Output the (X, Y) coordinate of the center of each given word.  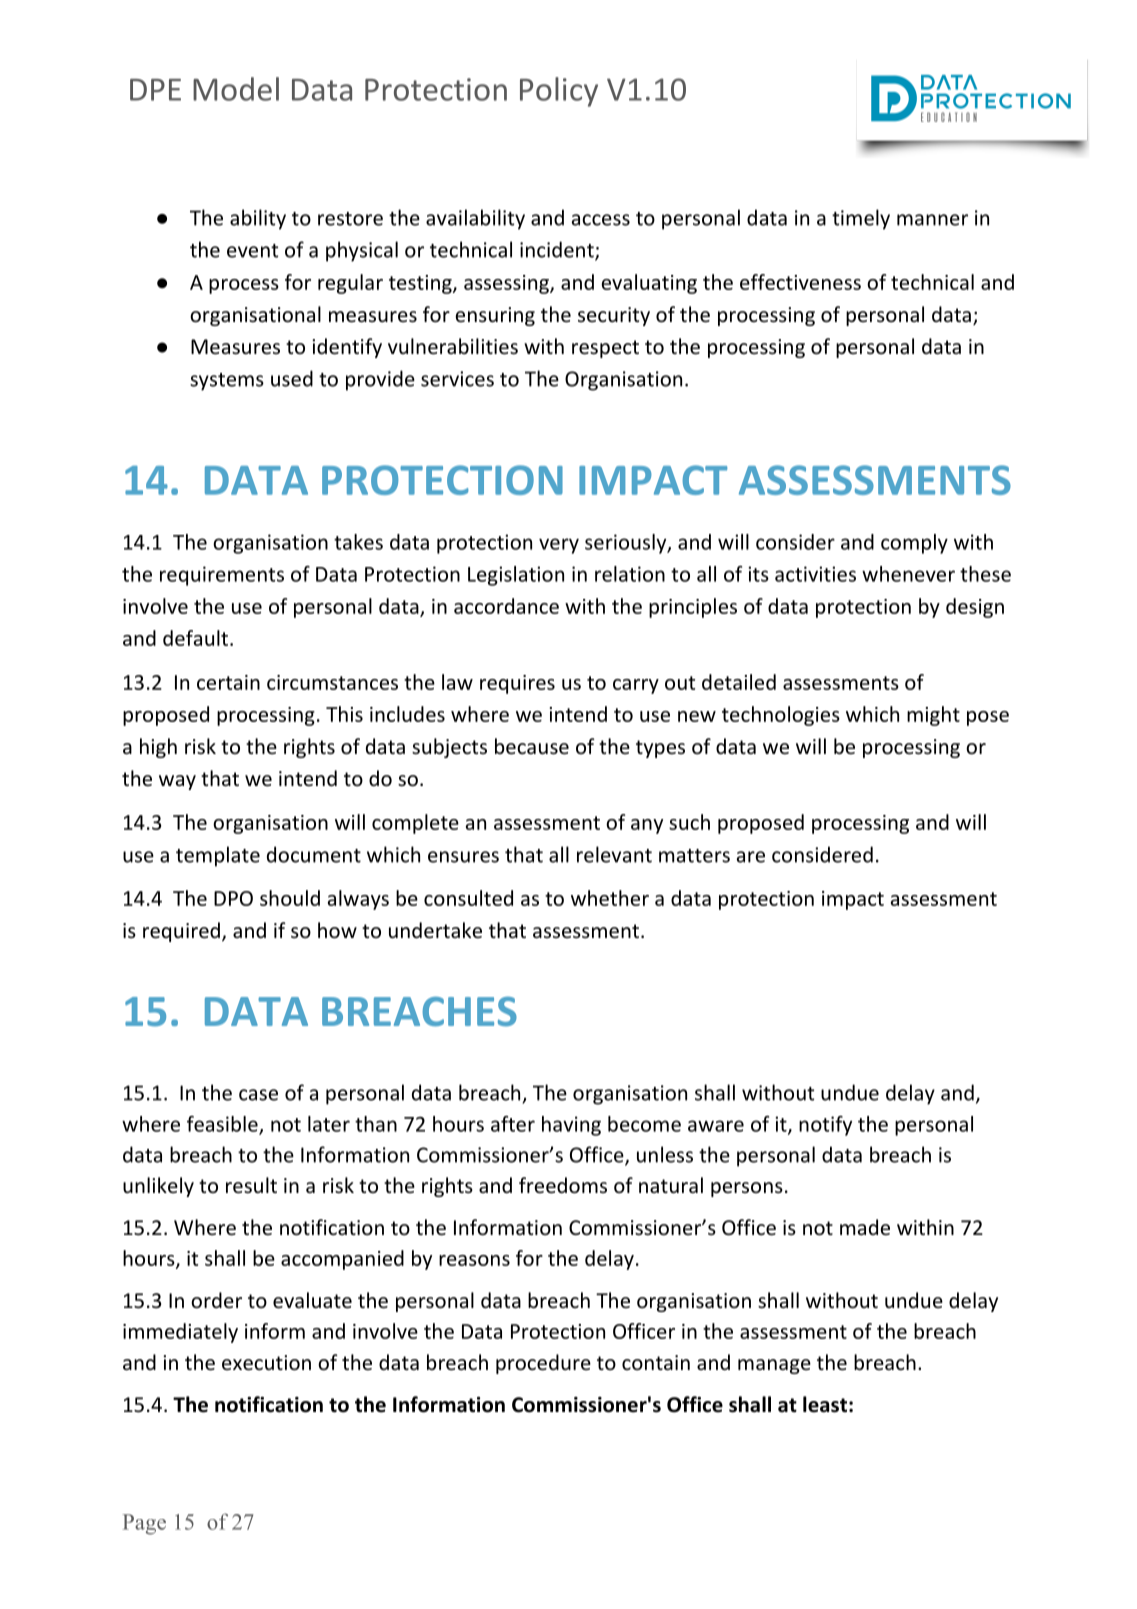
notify (825, 1126)
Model (236, 89)
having (571, 1126)
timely (861, 219)
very (559, 546)
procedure (543, 1364)
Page (144, 1524)
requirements (222, 576)
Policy (559, 92)
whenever (908, 574)
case (258, 1095)
